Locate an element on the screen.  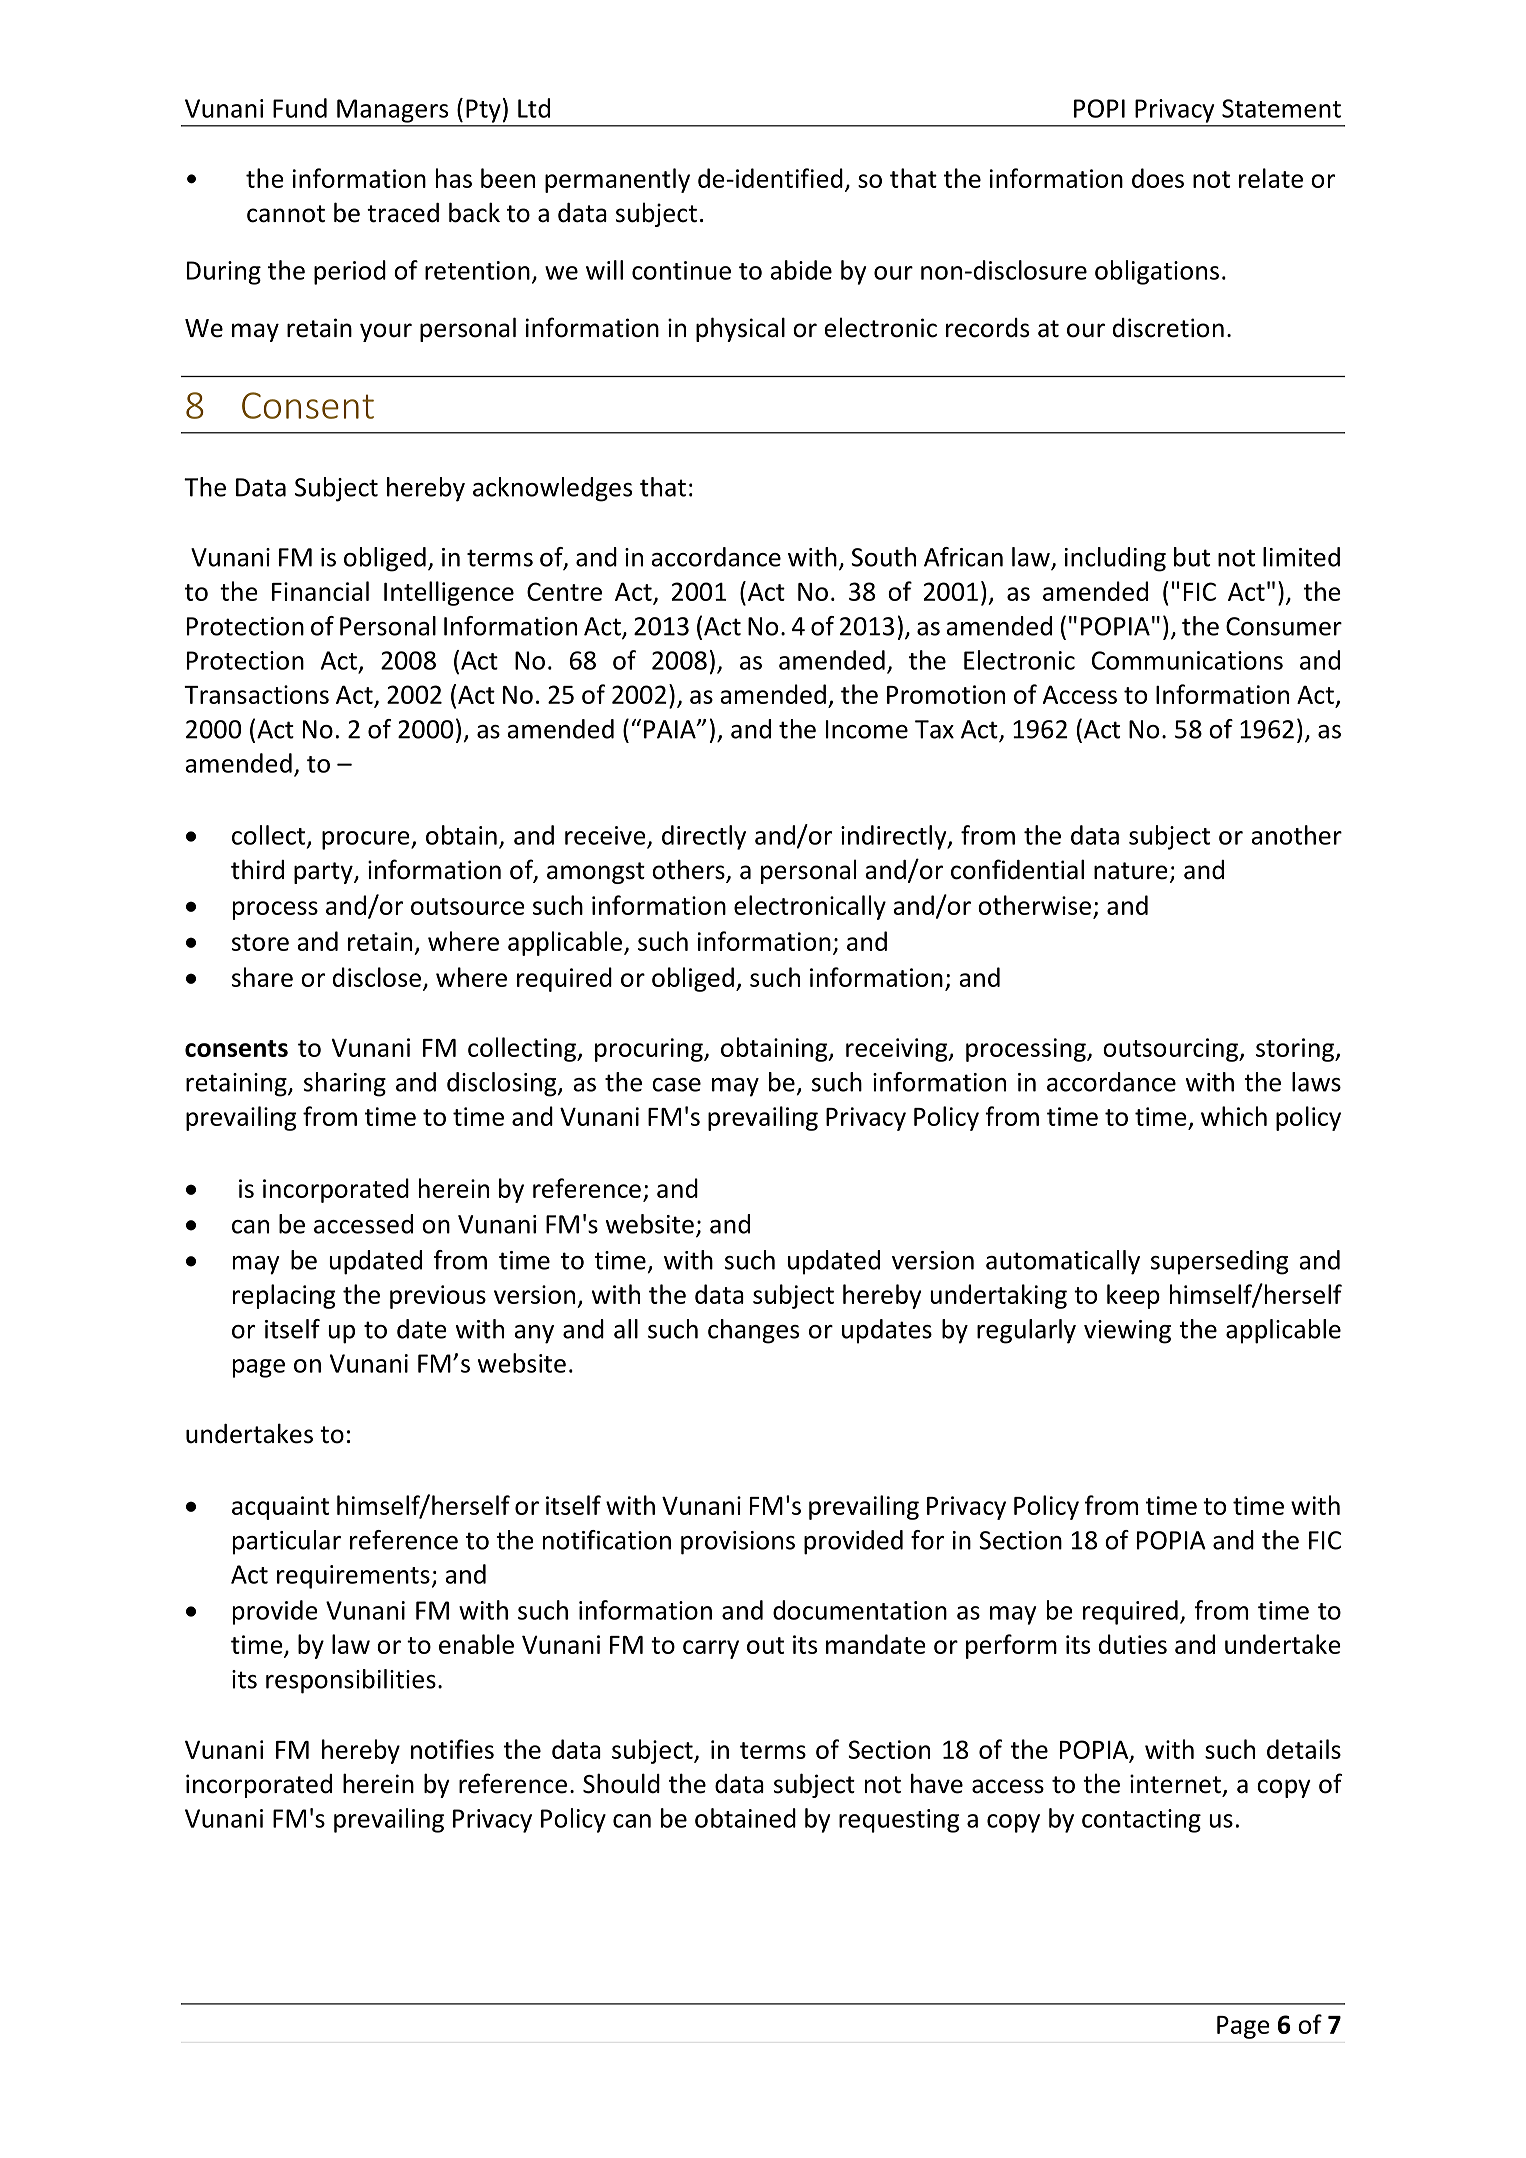
abide is located at coordinates (801, 270).
